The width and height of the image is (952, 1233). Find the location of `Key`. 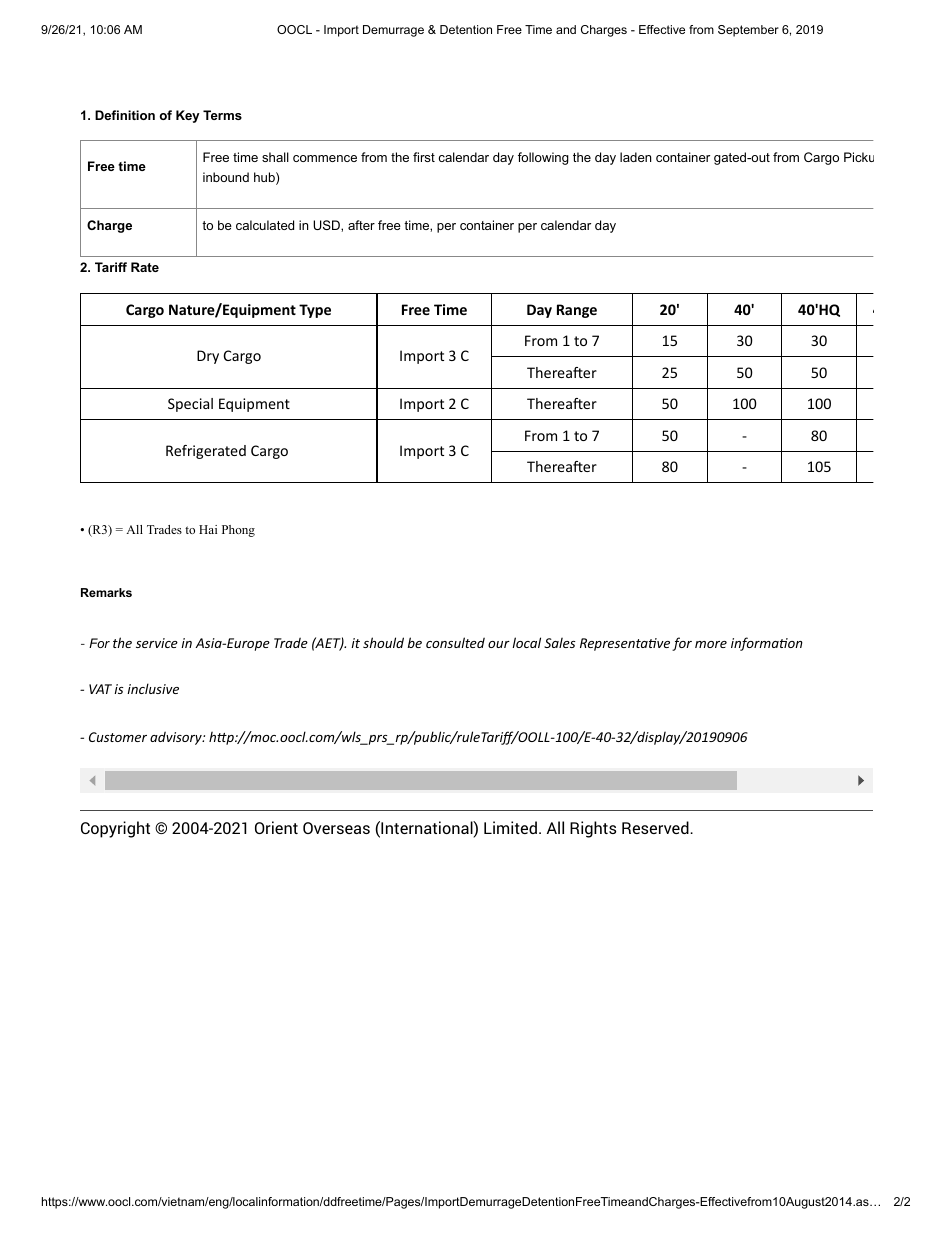

Key is located at coordinates (188, 116).
